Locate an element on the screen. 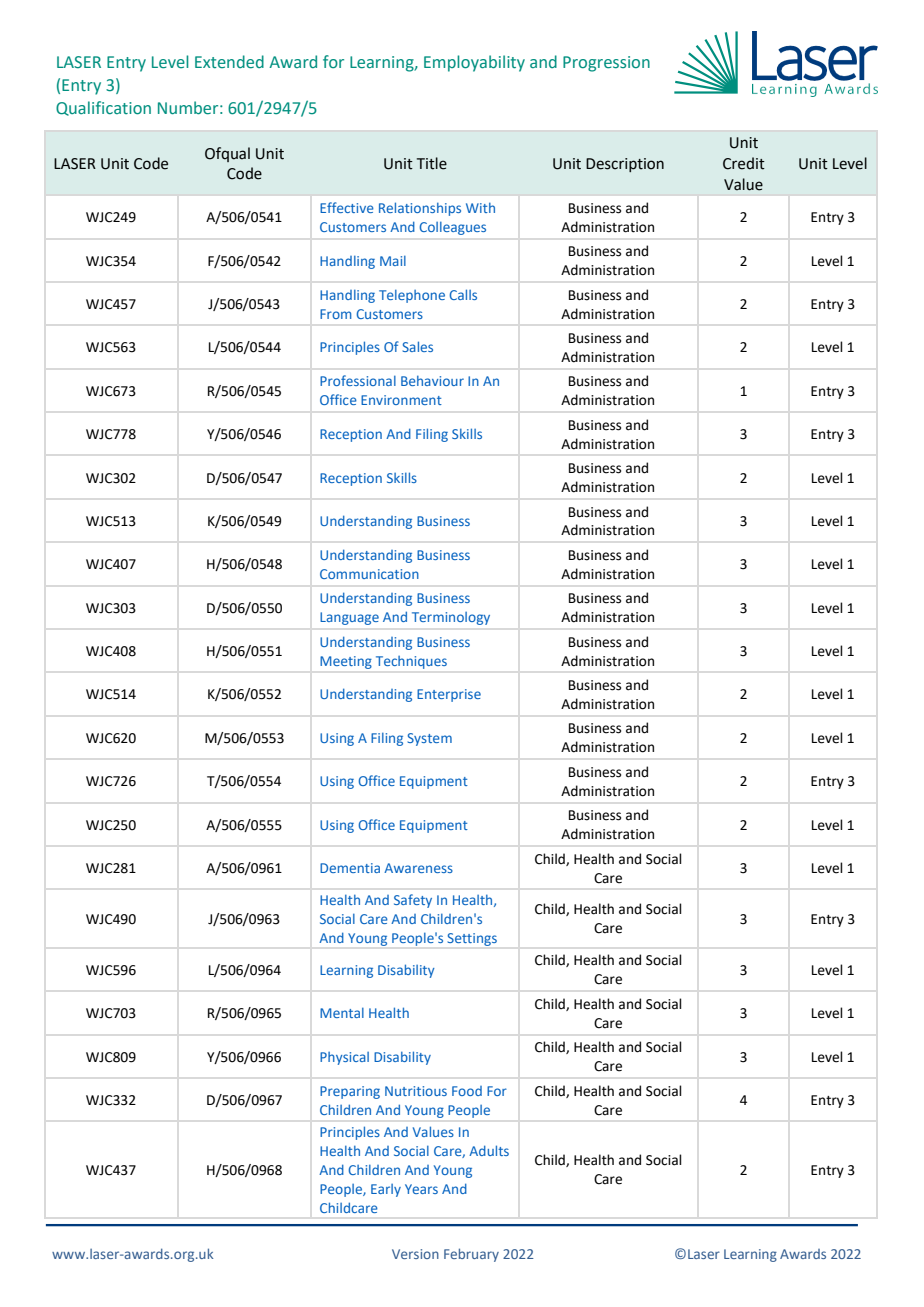 The image size is (924, 1307). Early is located at coordinates (386, 1190).
